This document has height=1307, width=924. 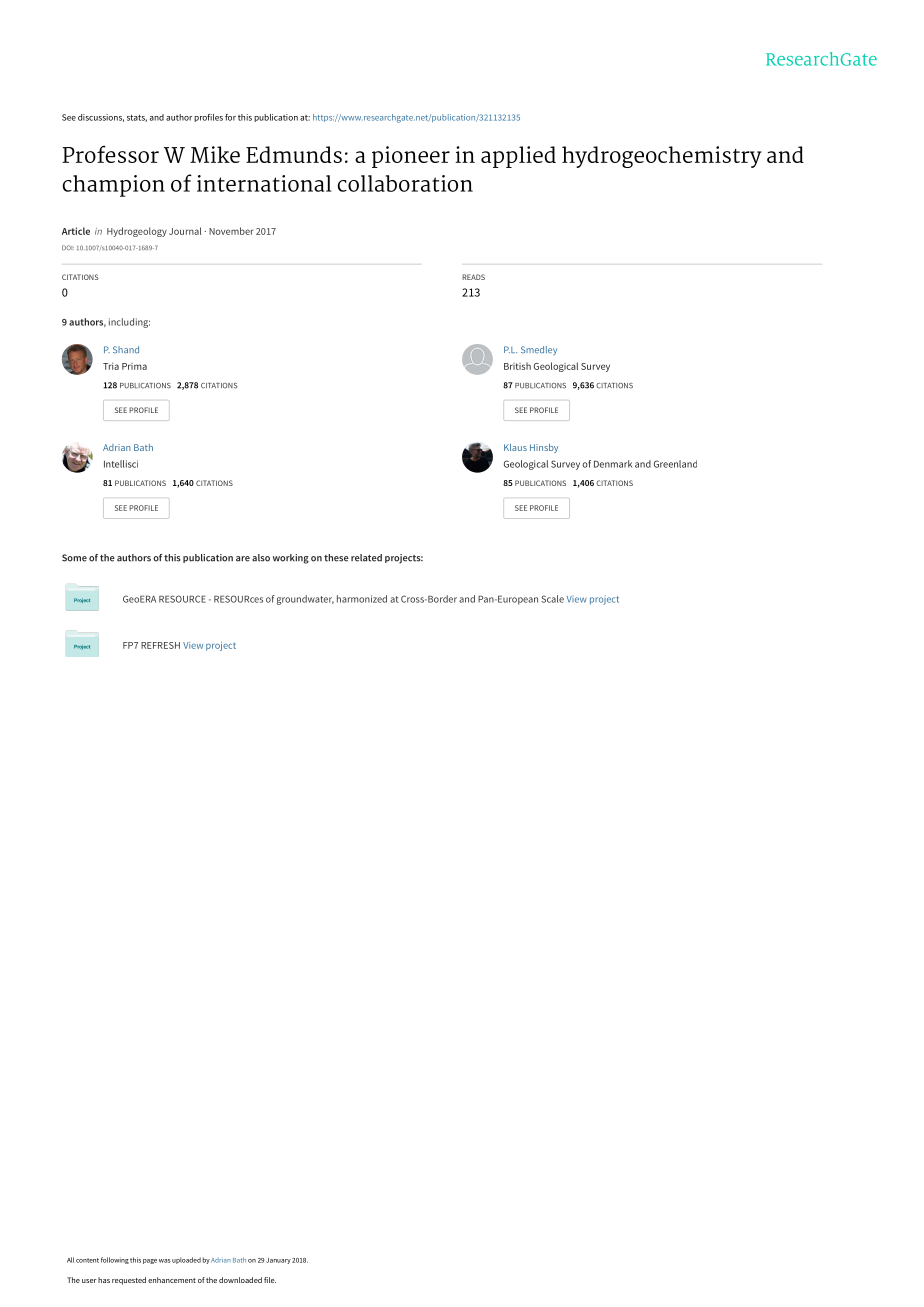 I want to click on applied, so click(x=518, y=157).
